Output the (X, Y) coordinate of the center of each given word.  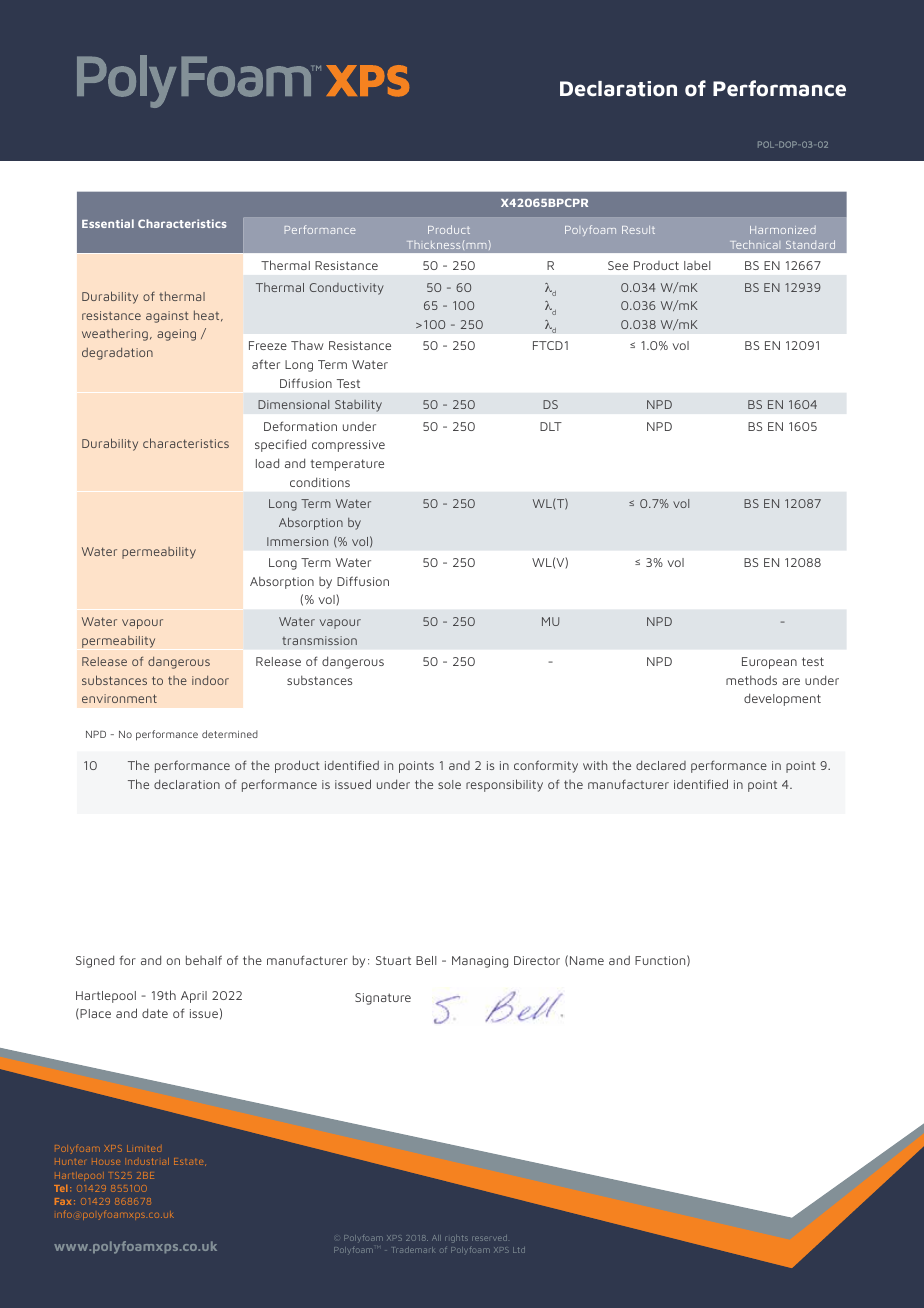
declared (661, 765)
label (697, 265)
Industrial (148, 1161)
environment (119, 698)
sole (449, 784)
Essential (108, 223)
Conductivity (347, 289)
